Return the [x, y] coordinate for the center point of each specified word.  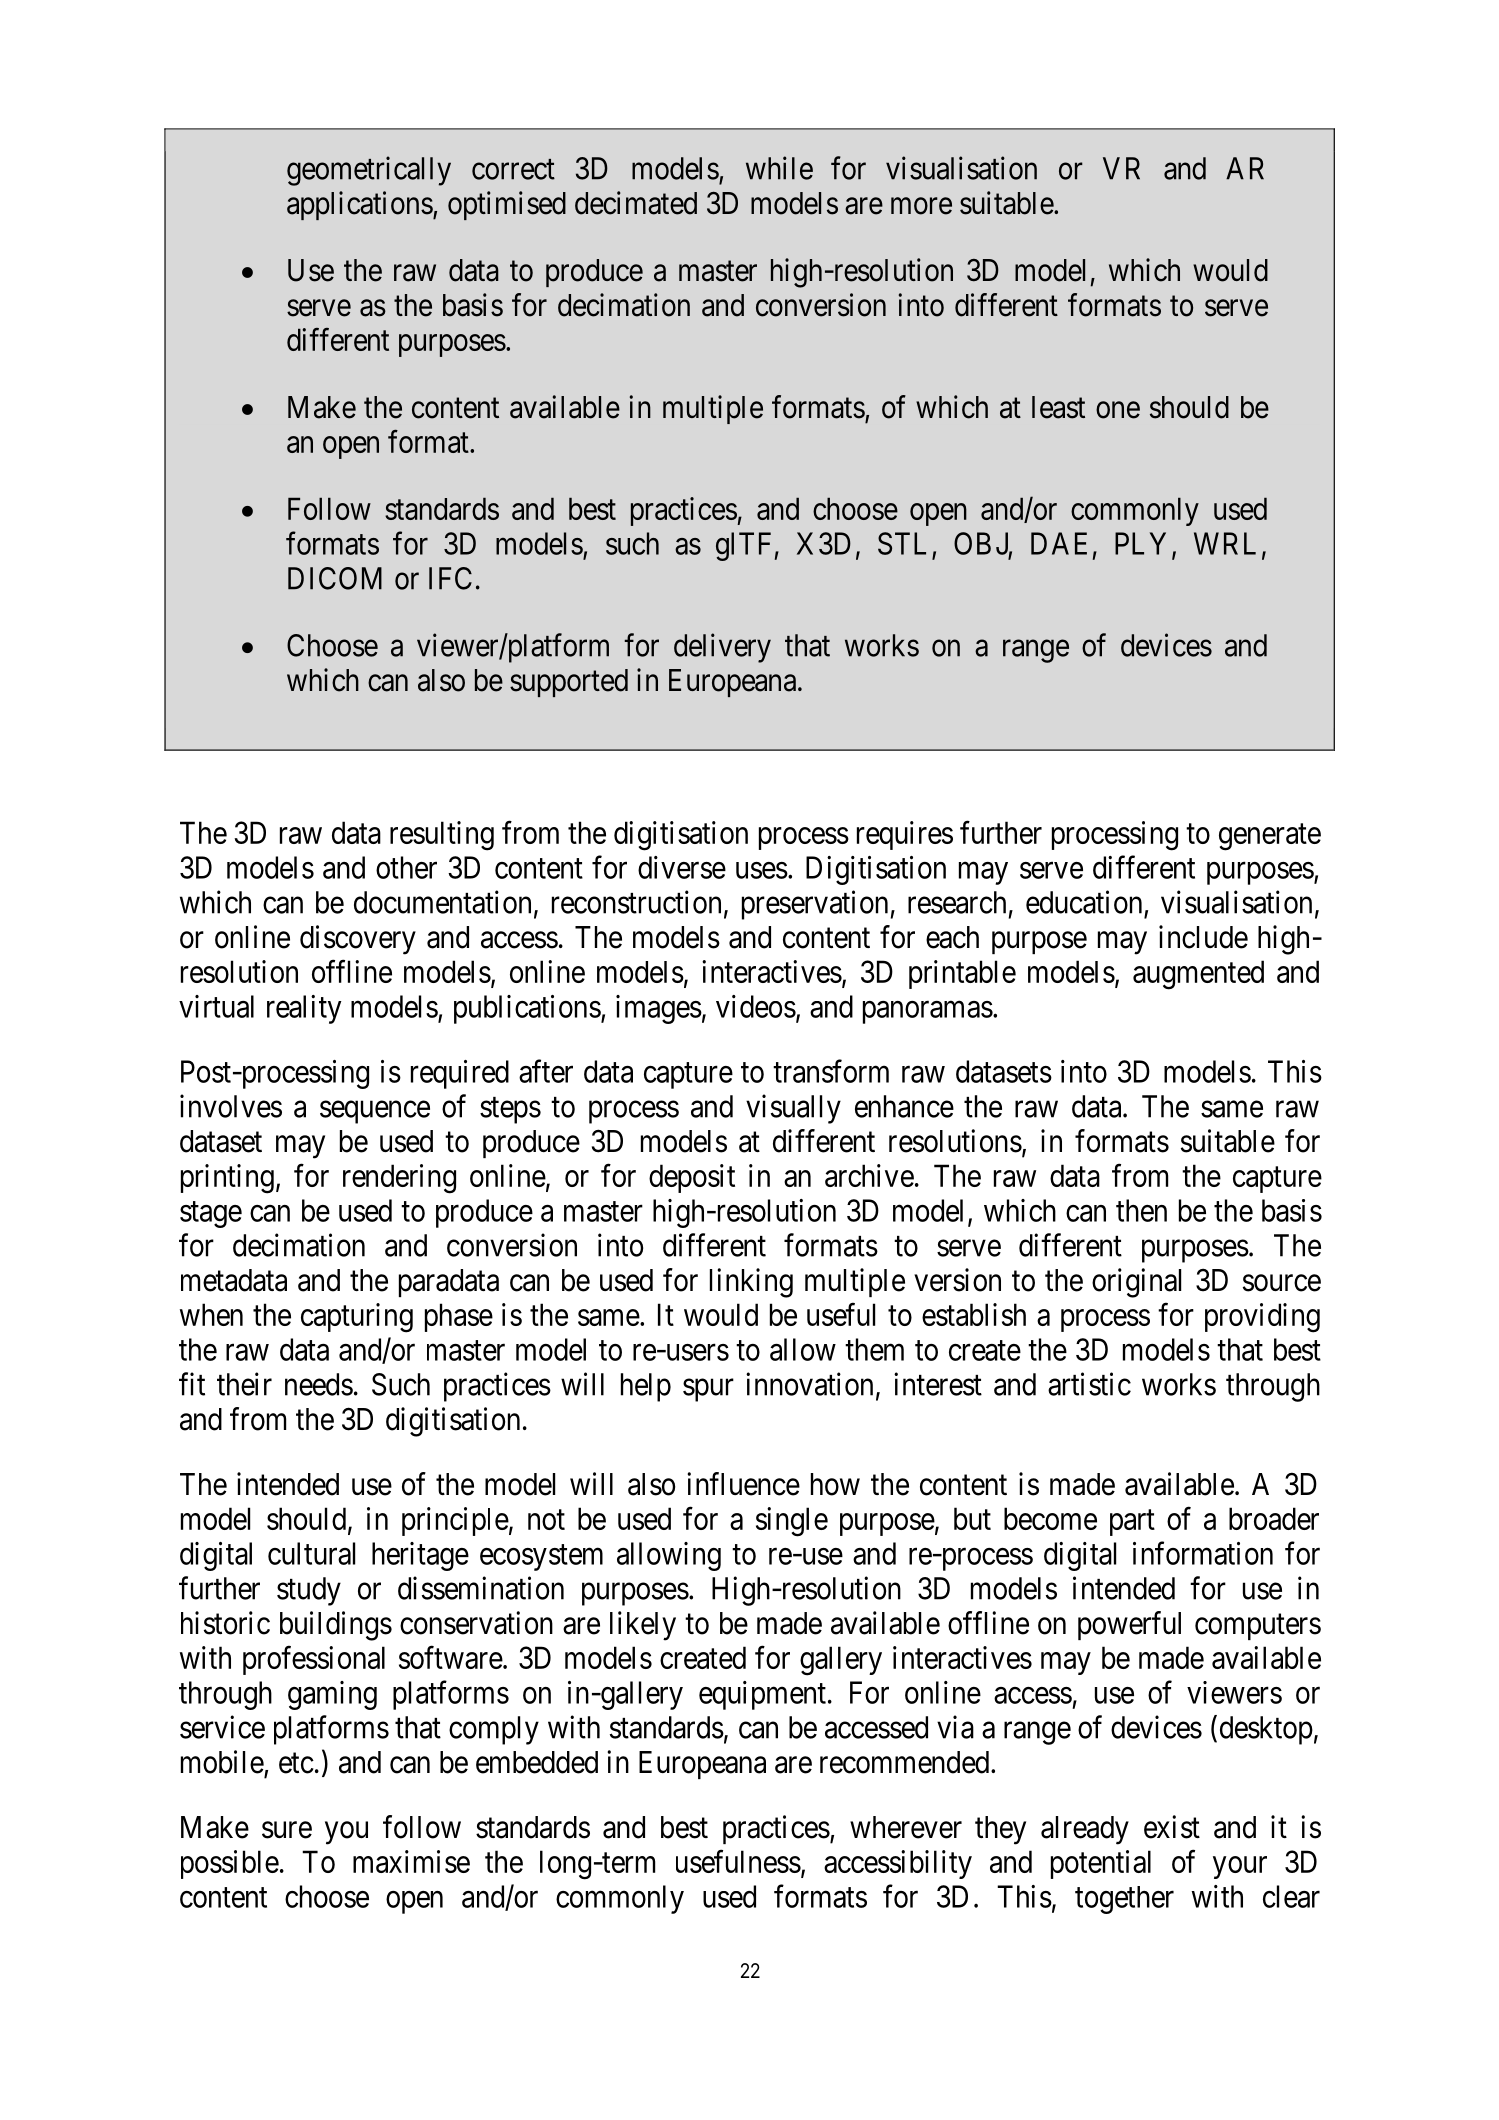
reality [304, 1009]
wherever [906, 1827]
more [921, 206]
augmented [1198, 975]
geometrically [369, 171]
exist [1172, 1827]
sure [287, 1830]
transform [831, 1071]
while [779, 168]
